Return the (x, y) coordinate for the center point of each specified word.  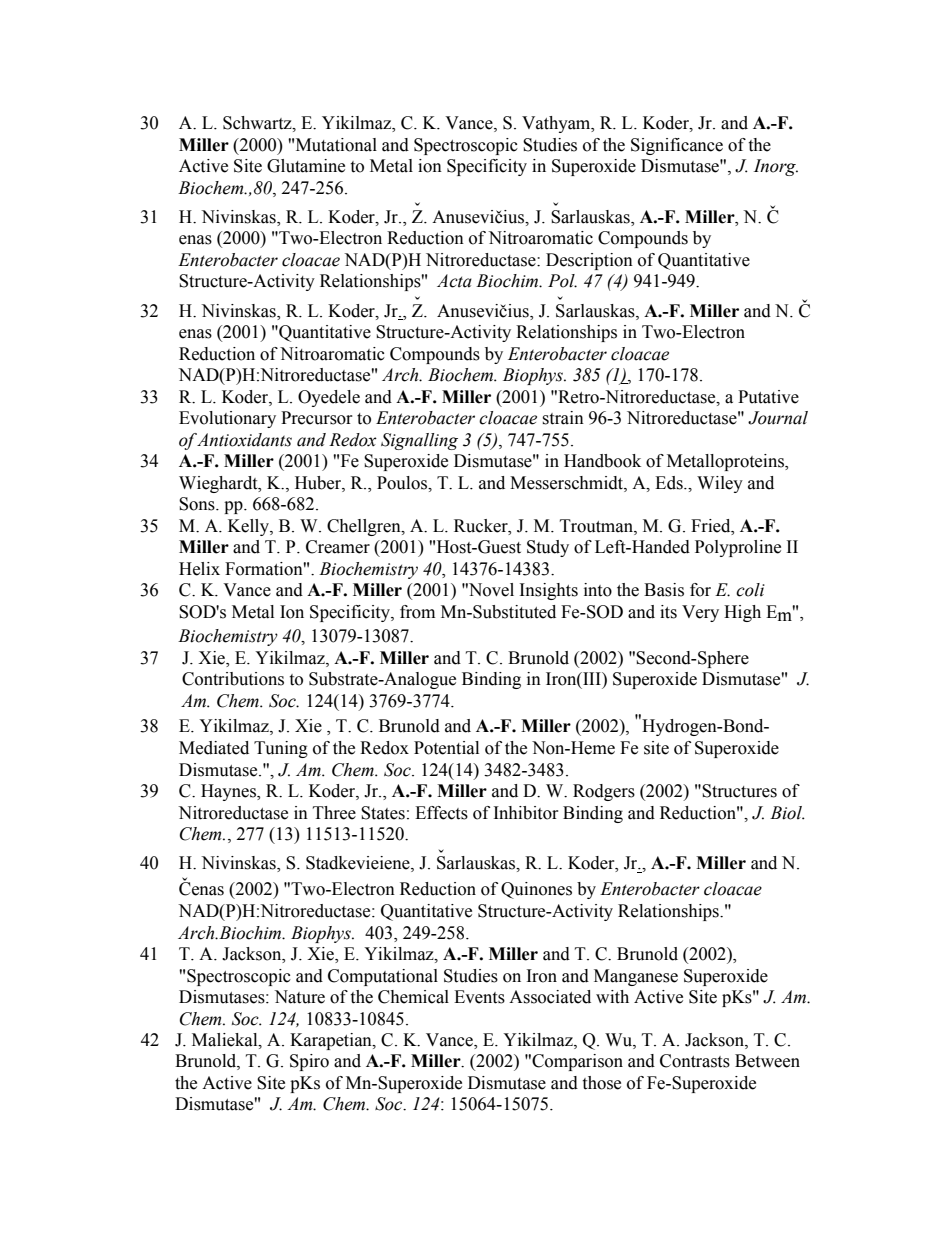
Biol (787, 813)
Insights (549, 591)
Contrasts (695, 1061)
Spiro (309, 1062)
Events (479, 997)
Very (700, 613)
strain (563, 418)
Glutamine (306, 166)
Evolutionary (227, 419)
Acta (454, 281)
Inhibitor (526, 813)
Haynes (229, 792)
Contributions (233, 679)
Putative (768, 397)
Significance (677, 146)
